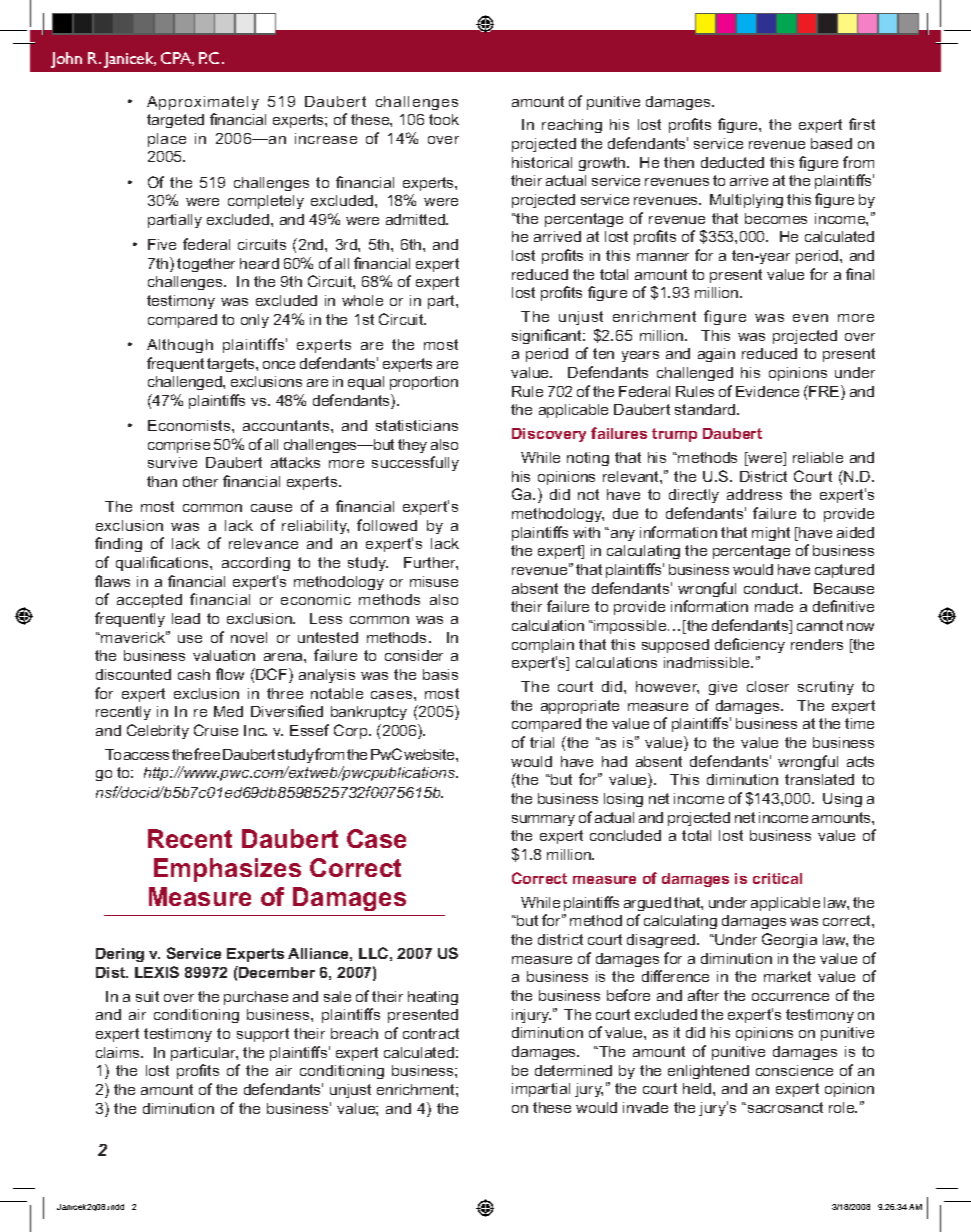  What do you see at coordinates (434, 581) in the page?
I see `misuse` at bounding box center [434, 581].
